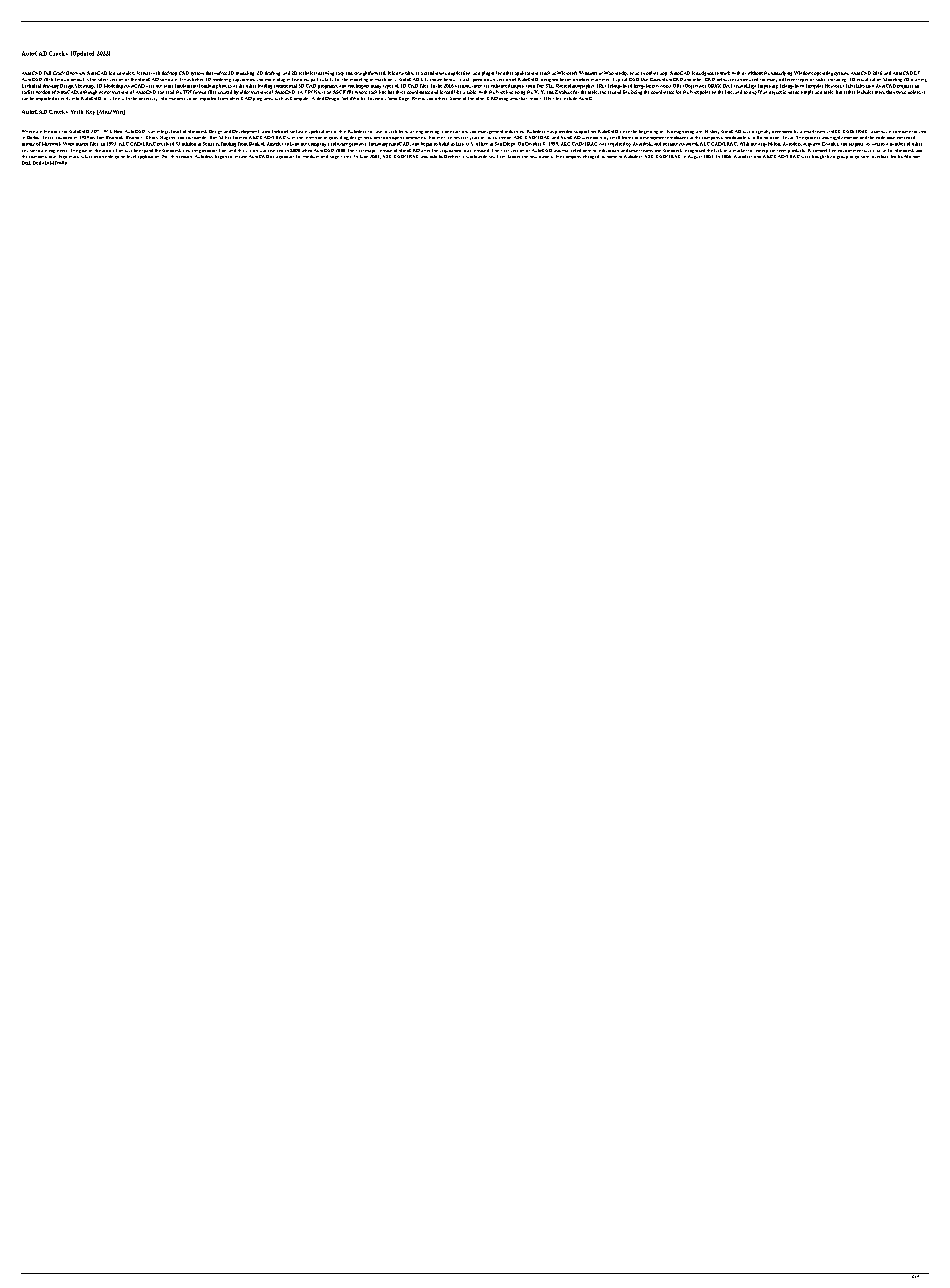 The width and height of the screenshot is (950, 1288). Describe the element at coordinates (126, 73) in the screenshot. I see `complex` at that location.
